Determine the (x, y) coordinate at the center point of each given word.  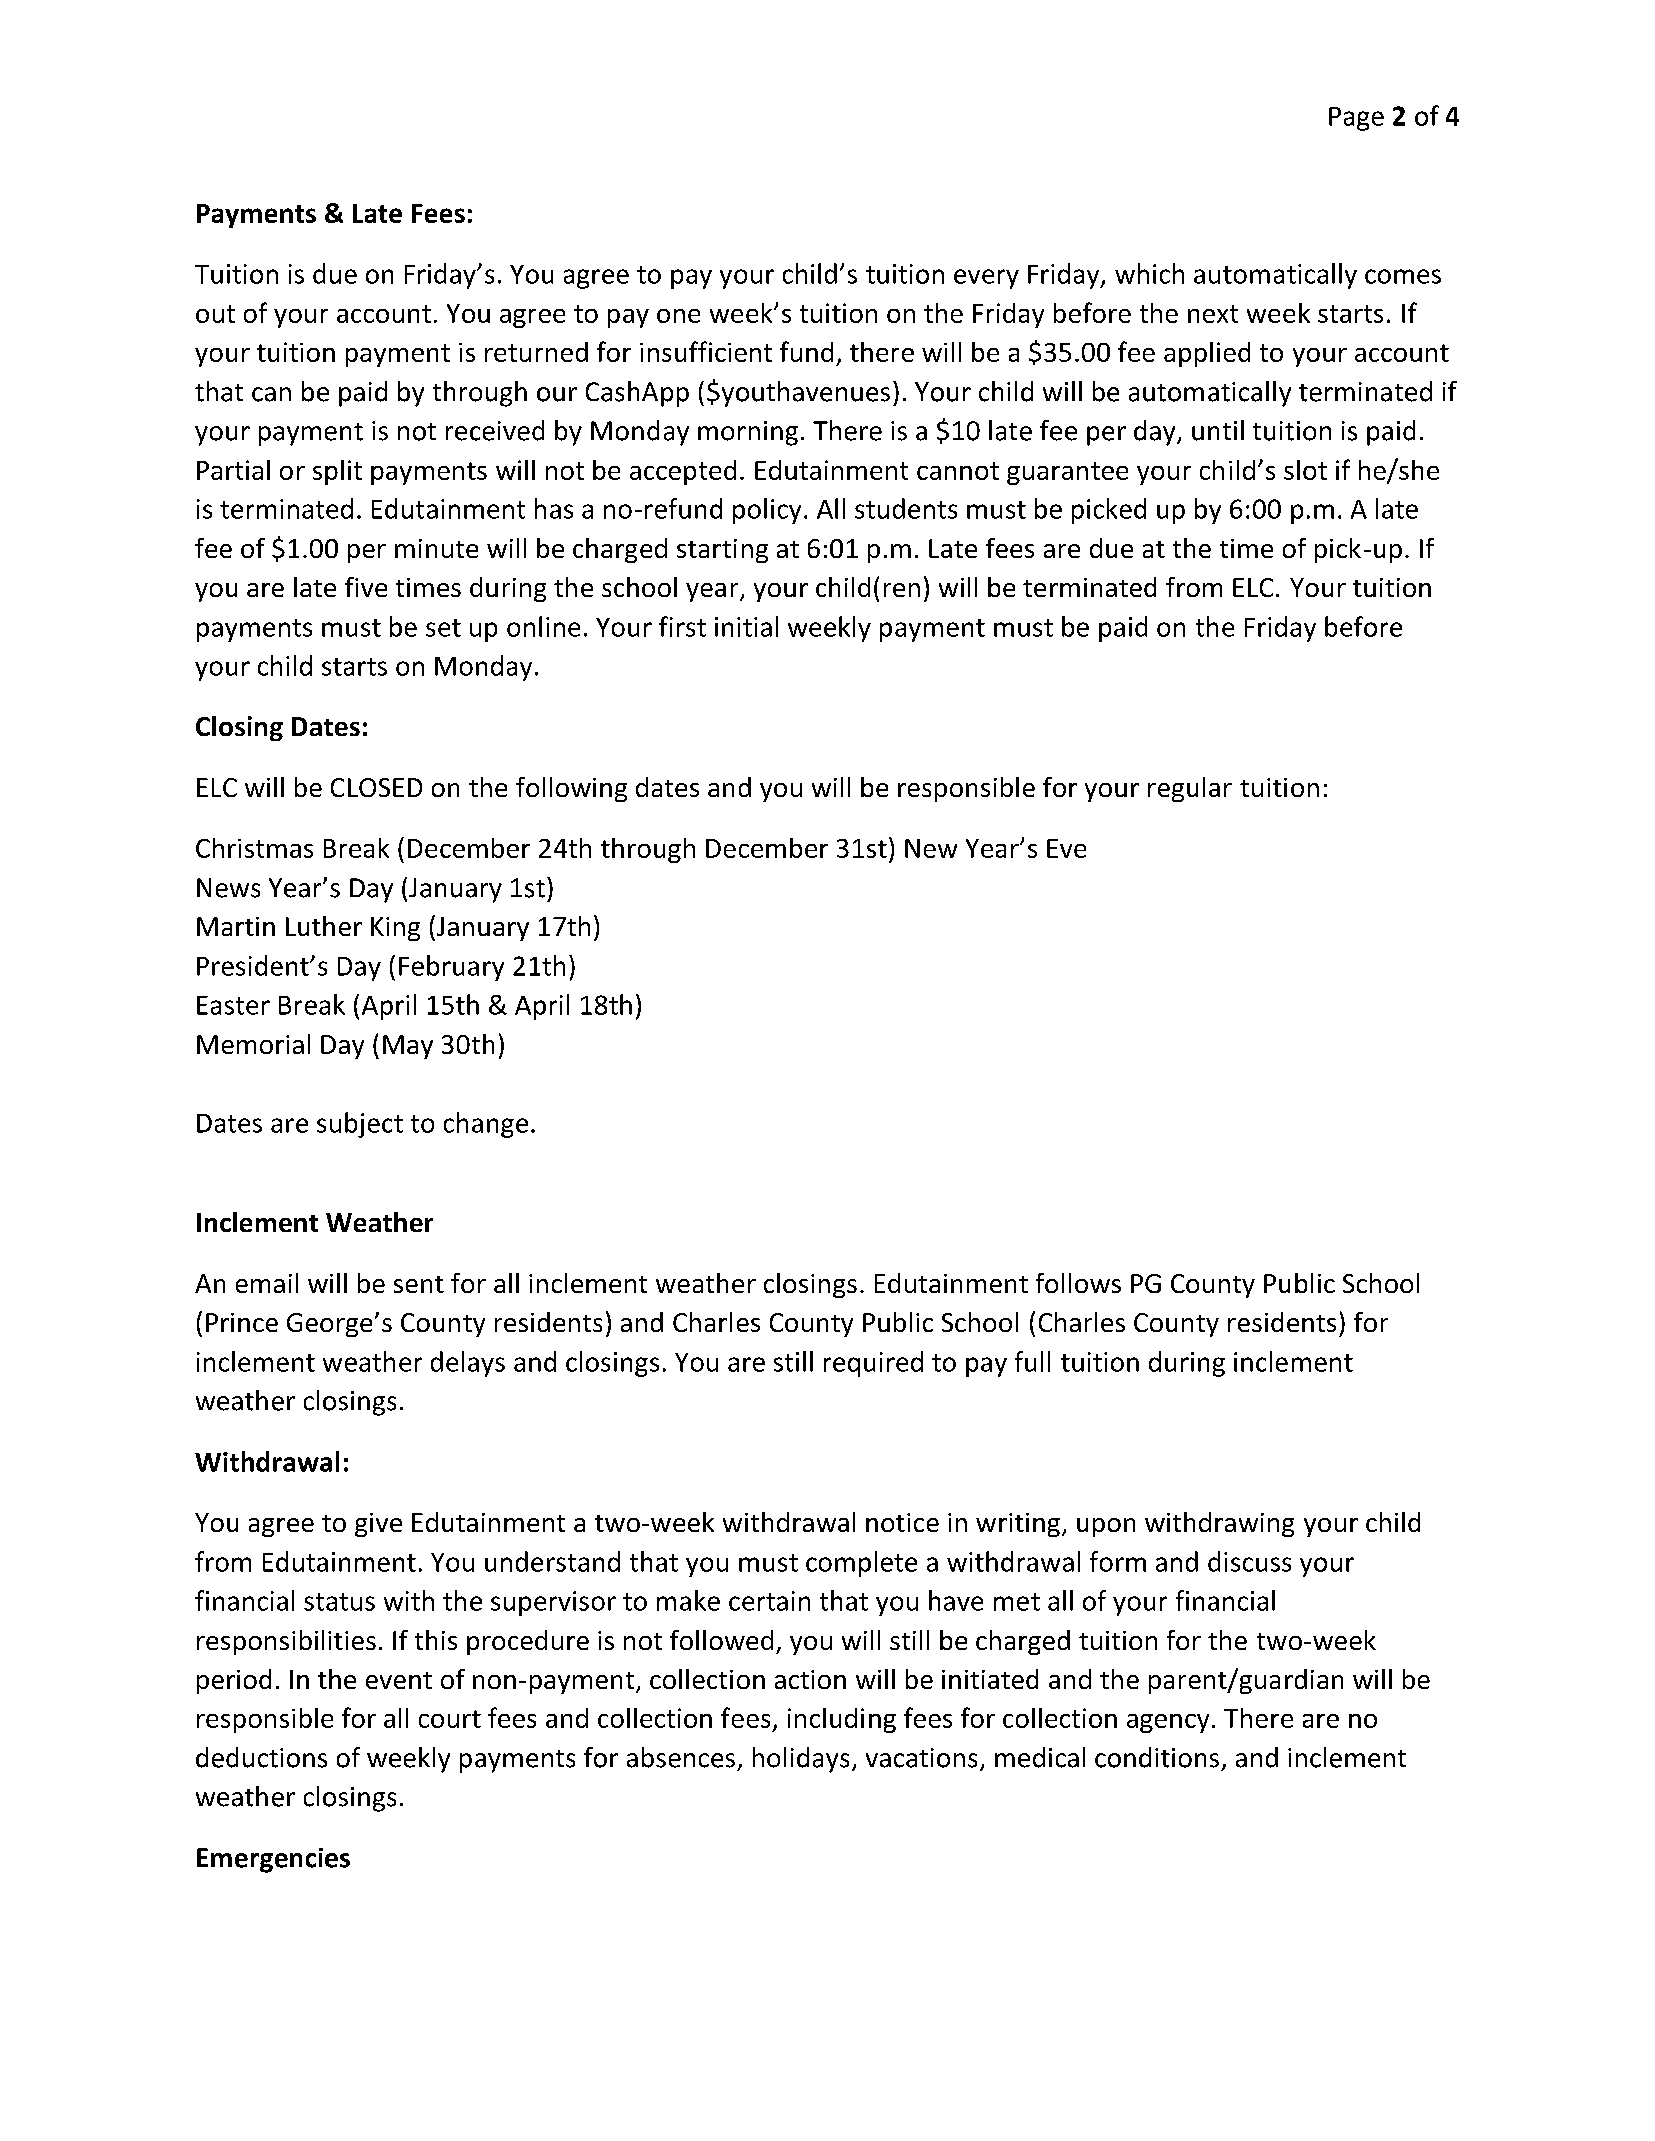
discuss (1249, 1561)
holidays (801, 1760)
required (873, 1364)
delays (468, 1364)
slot (1305, 470)
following (571, 789)
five (366, 587)
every (986, 279)
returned (536, 352)
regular (1190, 789)
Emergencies (273, 1860)
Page (1356, 119)
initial (746, 626)
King (395, 929)
